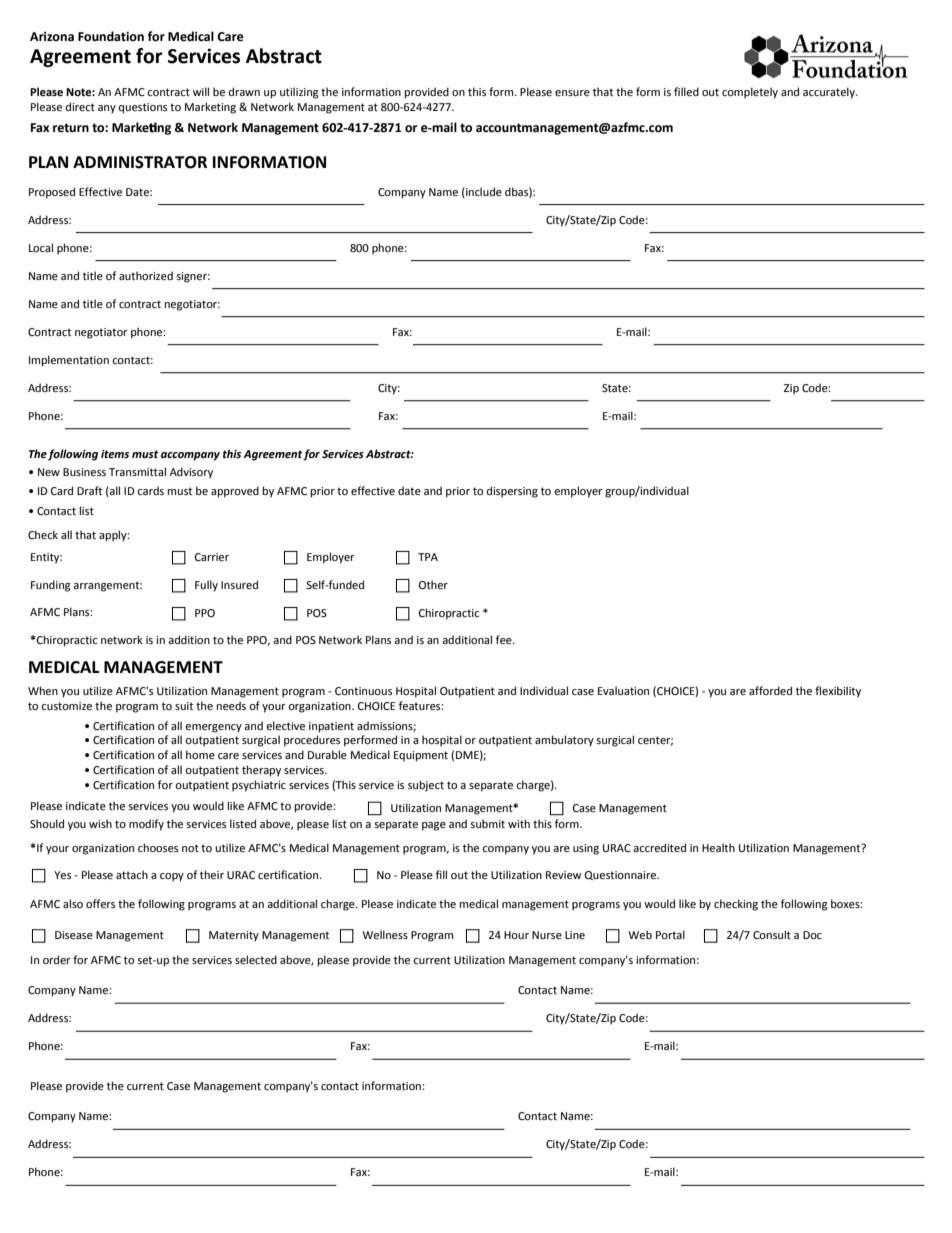 This screenshot has height=1233, width=952. What do you see at coordinates (111, 36) in the screenshot?
I see `Foundation` at bounding box center [111, 36].
